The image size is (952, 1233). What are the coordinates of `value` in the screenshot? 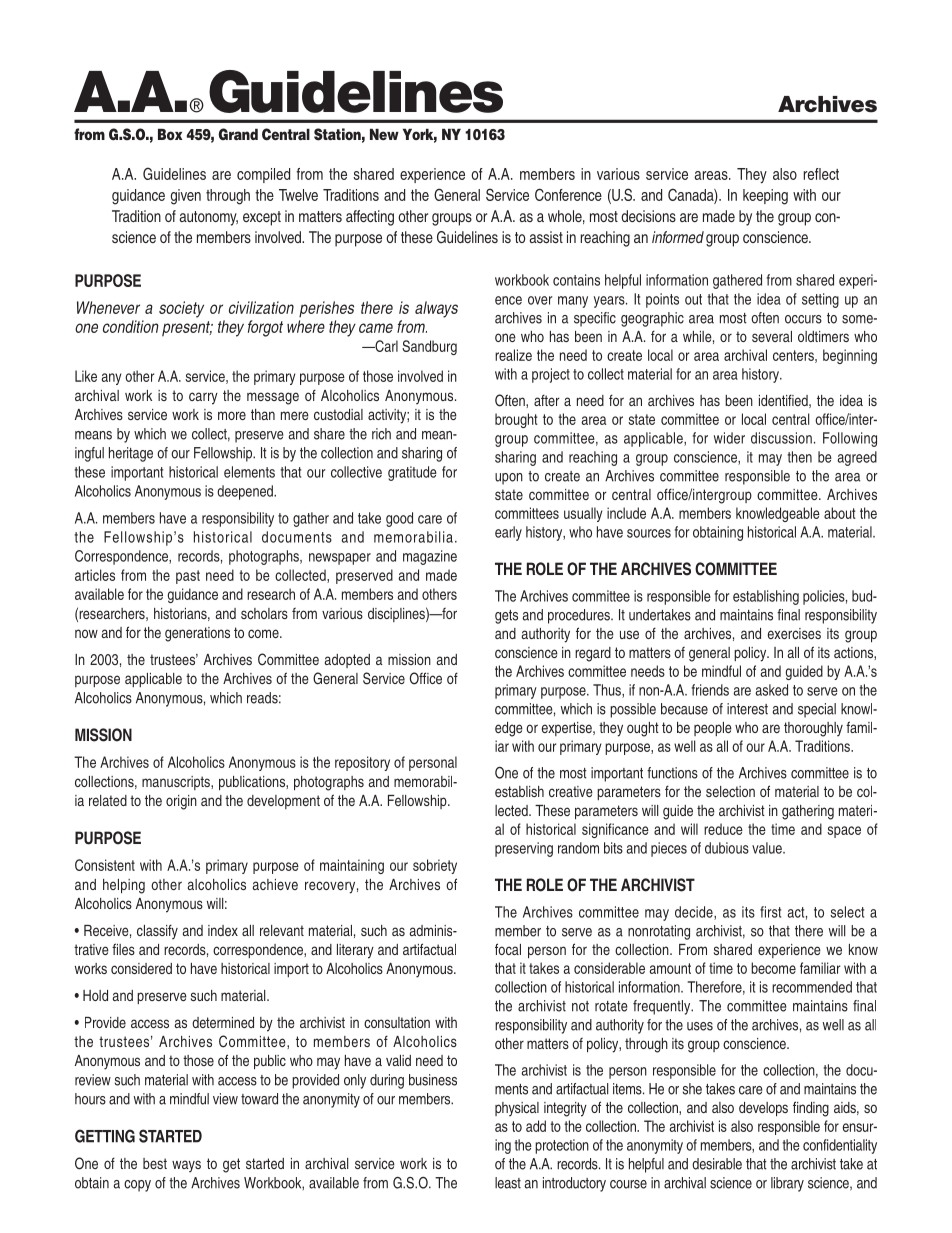 It's located at (768, 848).
